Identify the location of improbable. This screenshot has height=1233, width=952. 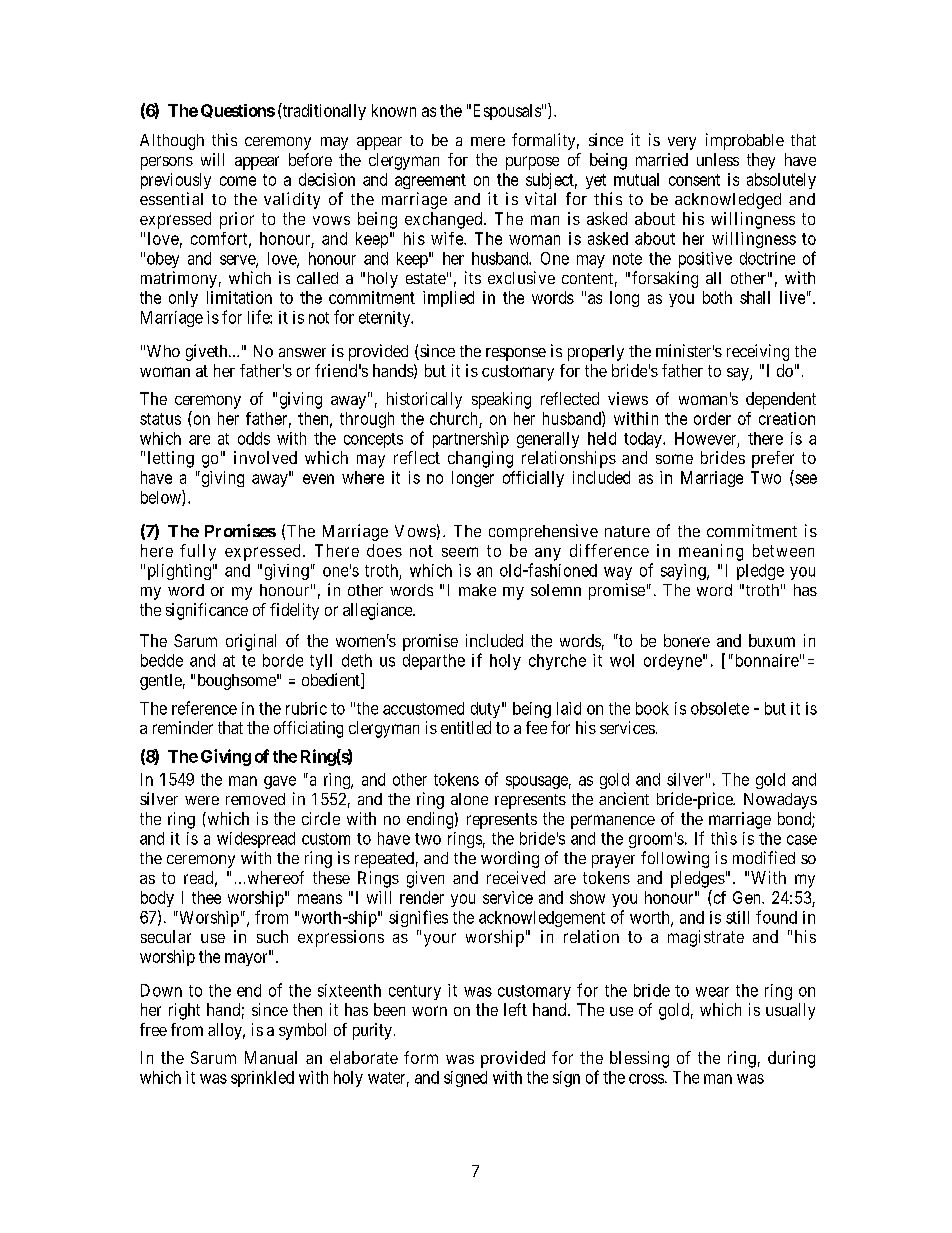
(745, 141).
